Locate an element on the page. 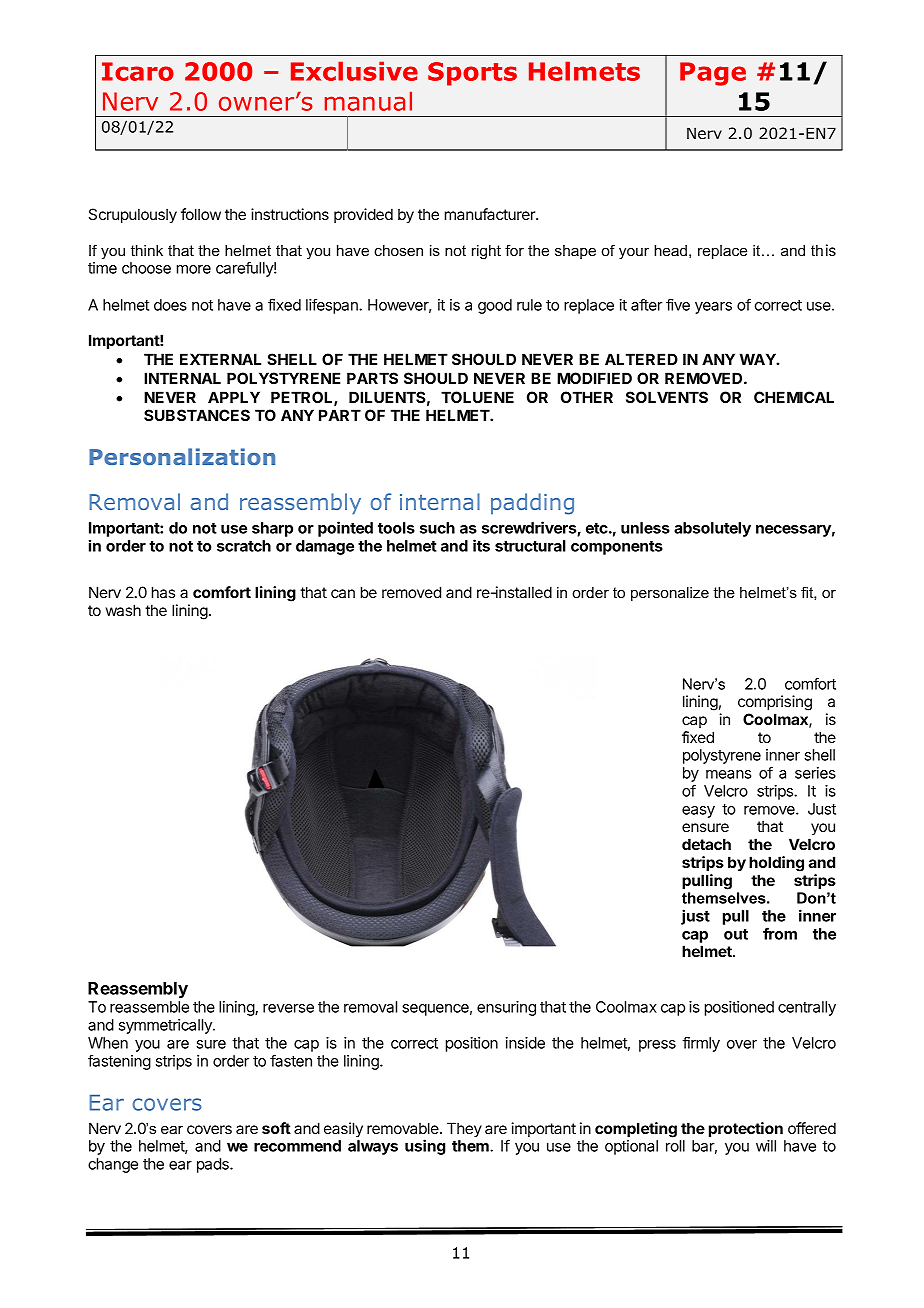 Image resolution: width=924 pixels, height=1308 pixels. holding is located at coordinates (776, 864).
